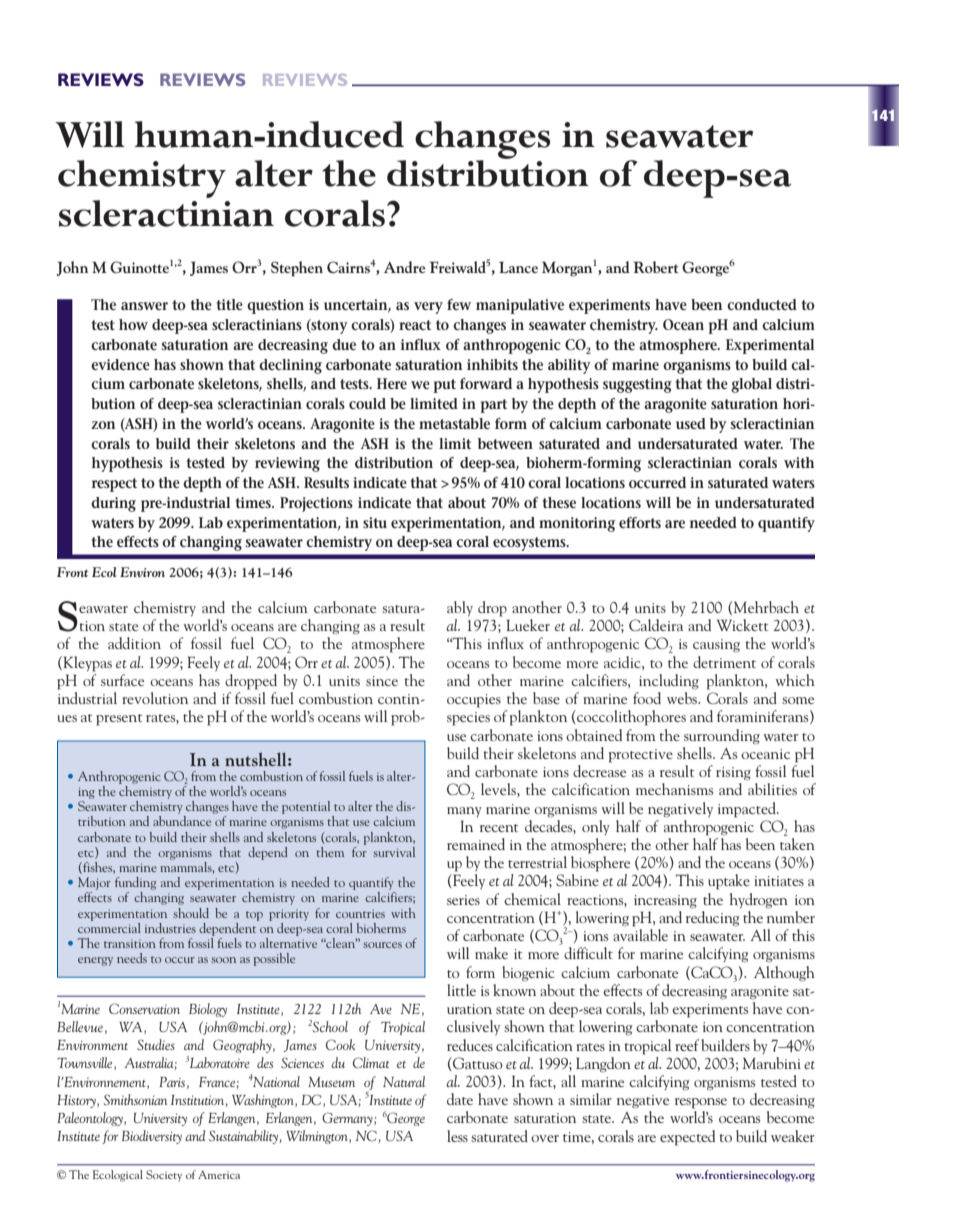 The image size is (957, 1232). What do you see at coordinates (428, 308) in the screenshot?
I see `very` at bounding box center [428, 308].
